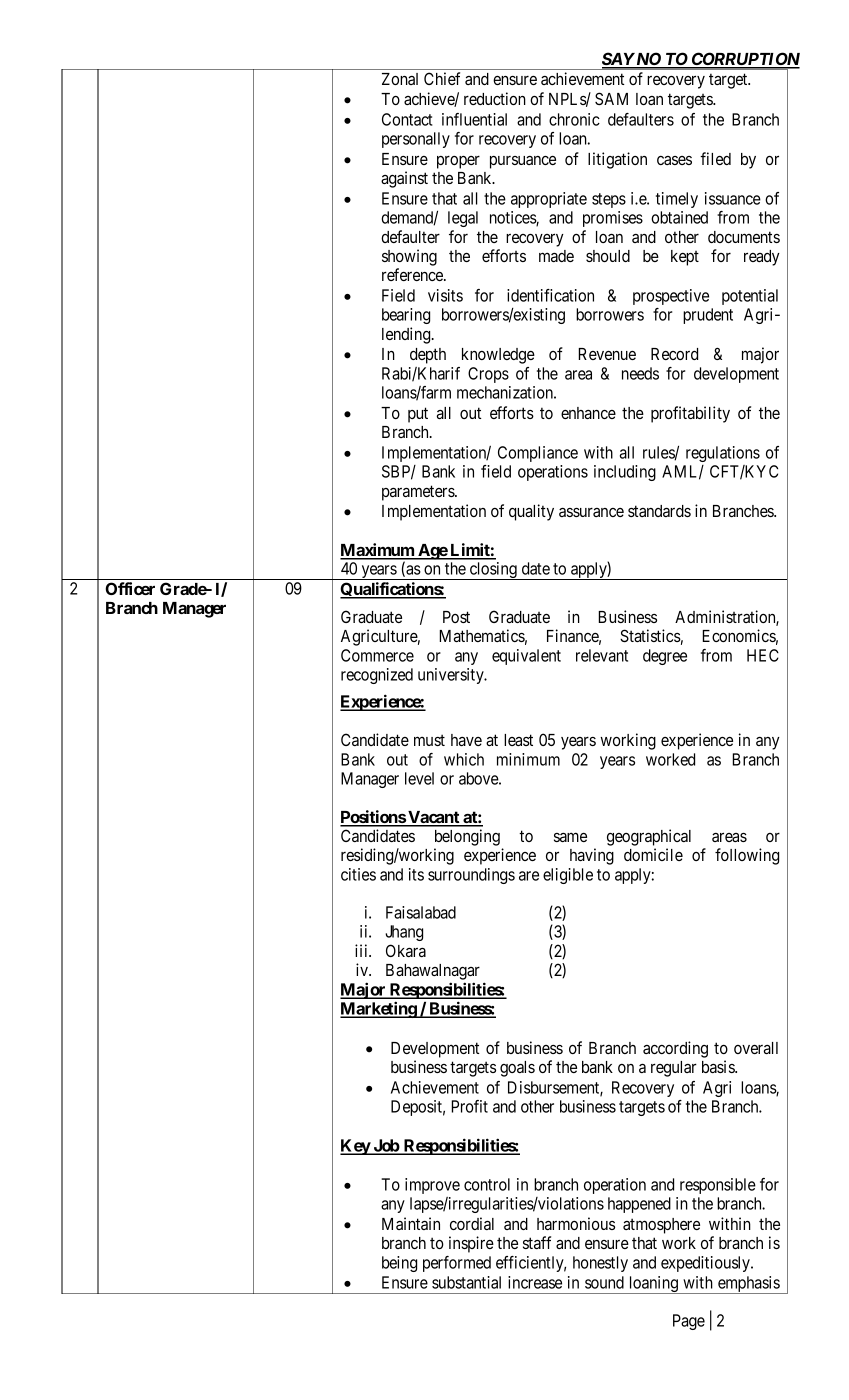 This screenshot has width=849, height=1400. I want to click on degree, so click(665, 657).
